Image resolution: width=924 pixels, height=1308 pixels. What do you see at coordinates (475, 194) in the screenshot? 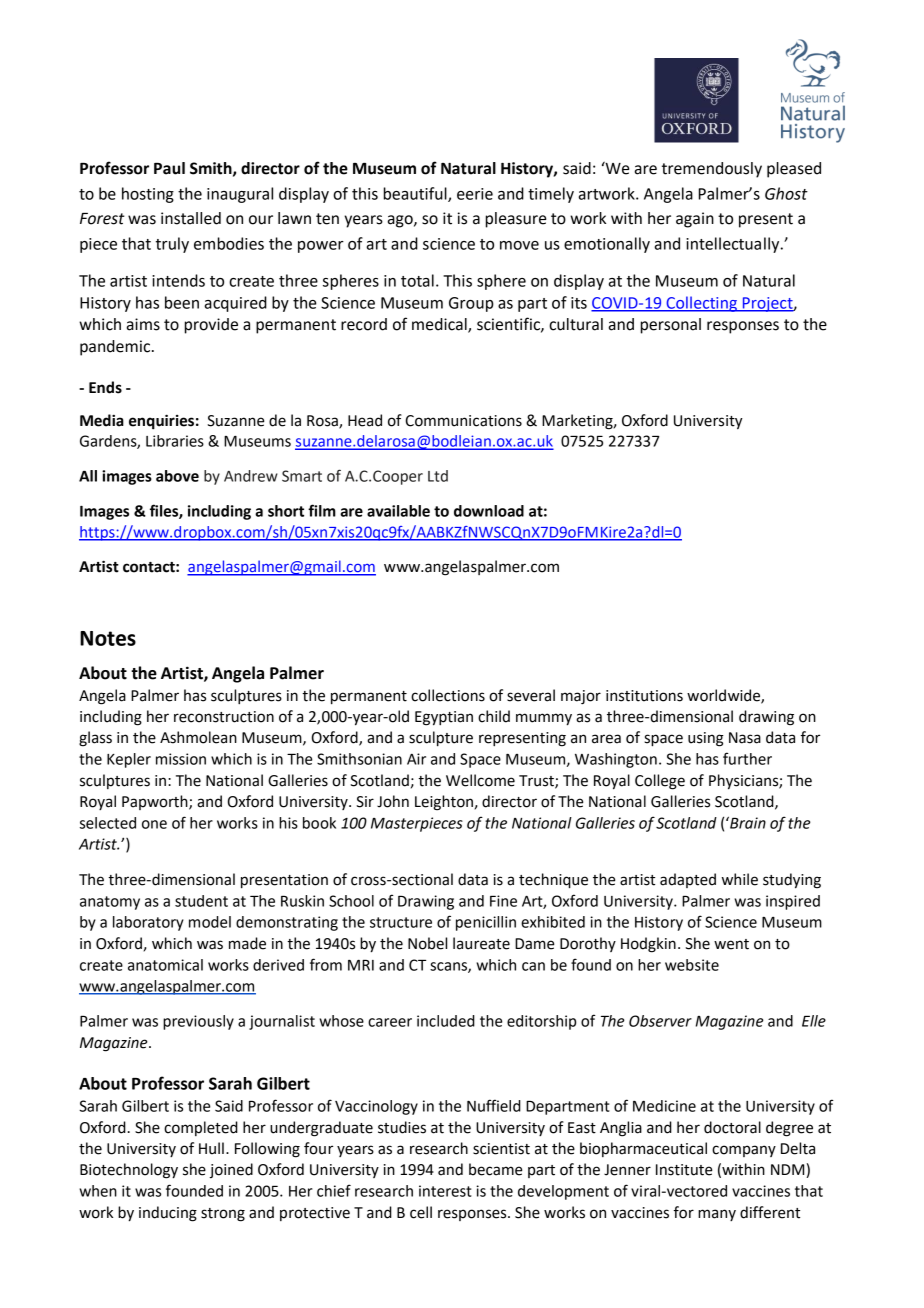
I see `eerie` at bounding box center [475, 194].
